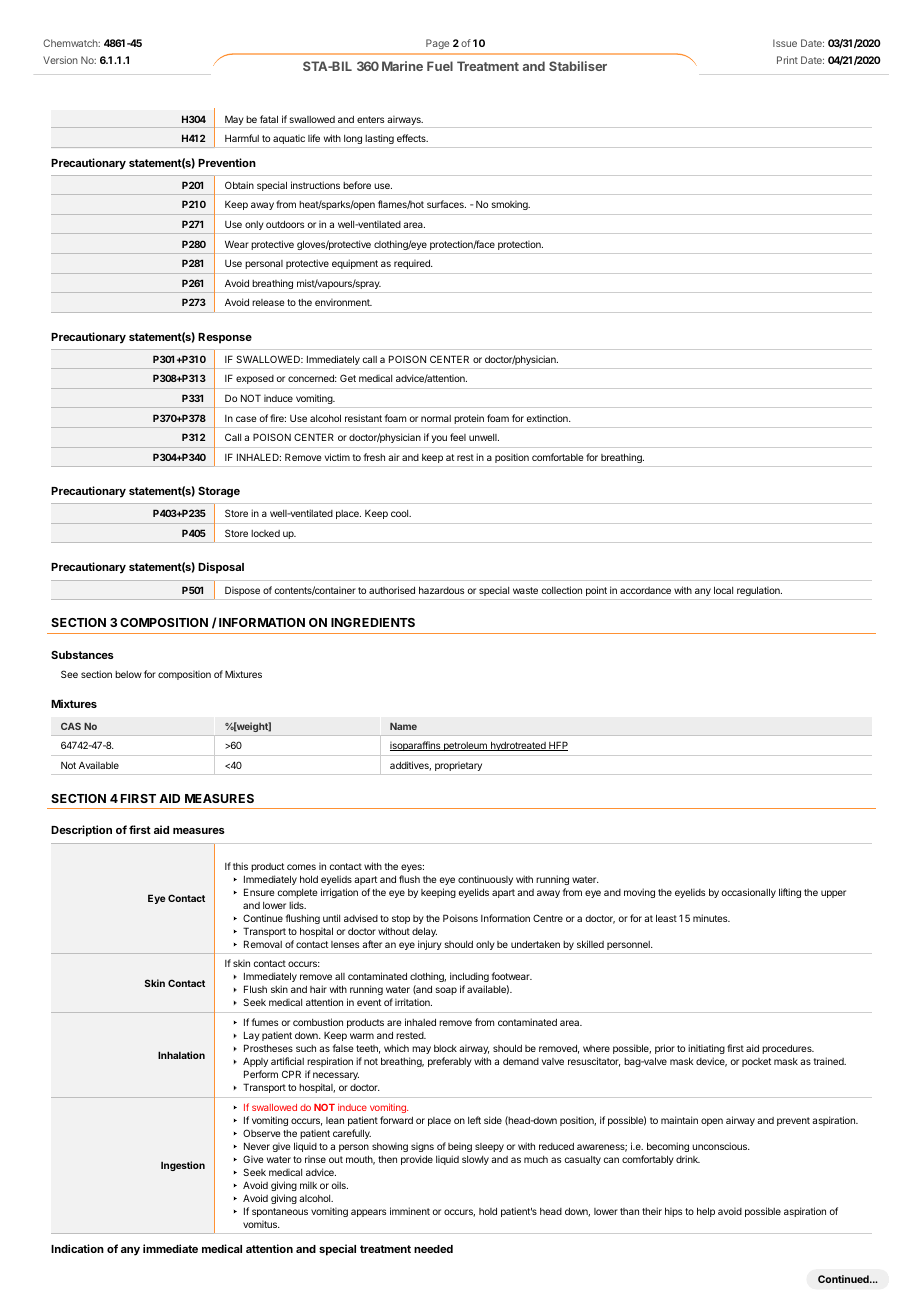  What do you see at coordinates (759, 591) in the screenshot?
I see `regulation` at bounding box center [759, 591].
